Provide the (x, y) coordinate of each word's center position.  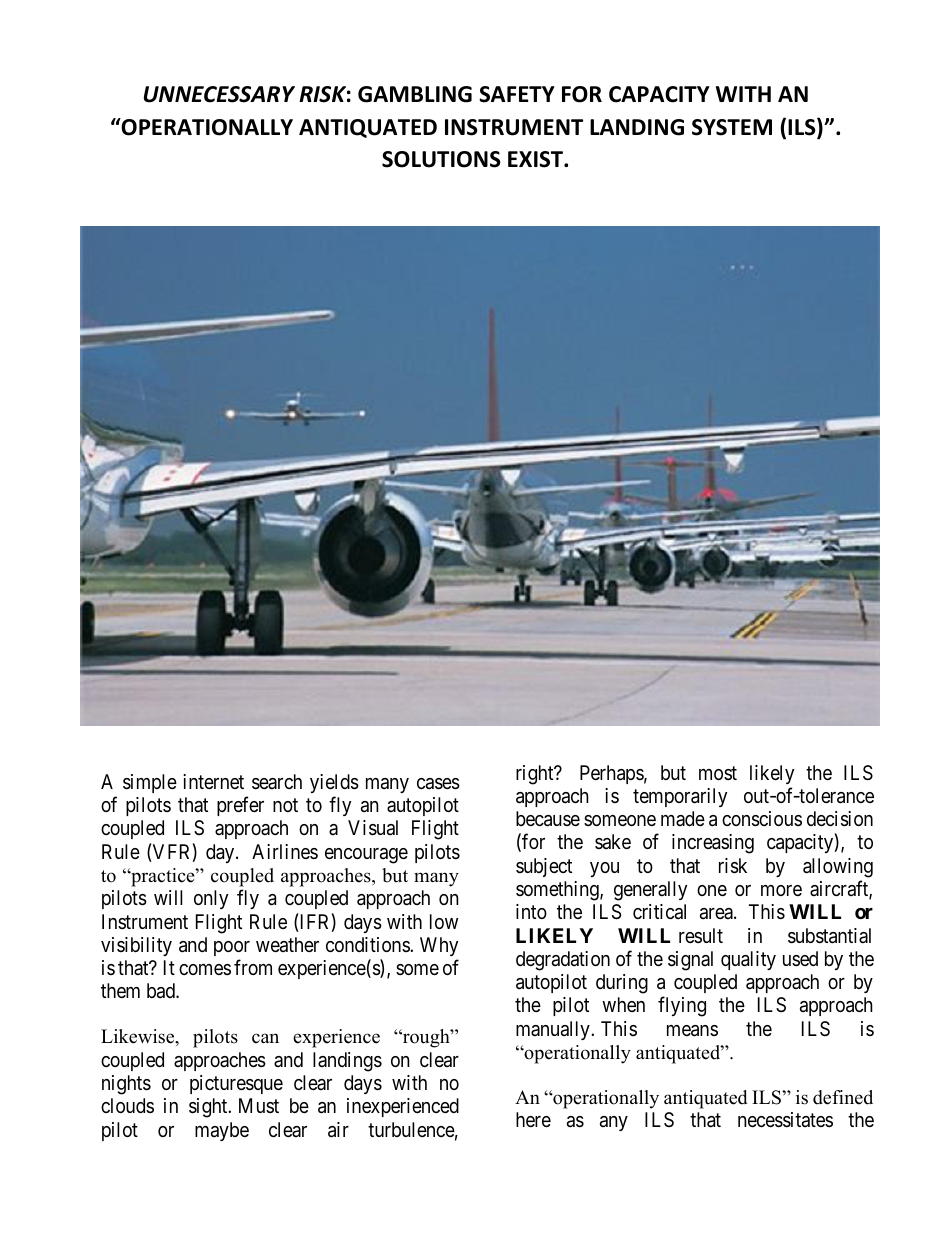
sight (209, 1108)
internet (213, 781)
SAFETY (517, 94)
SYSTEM (732, 127)
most (718, 773)
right (536, 775)
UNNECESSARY (219, 94)
